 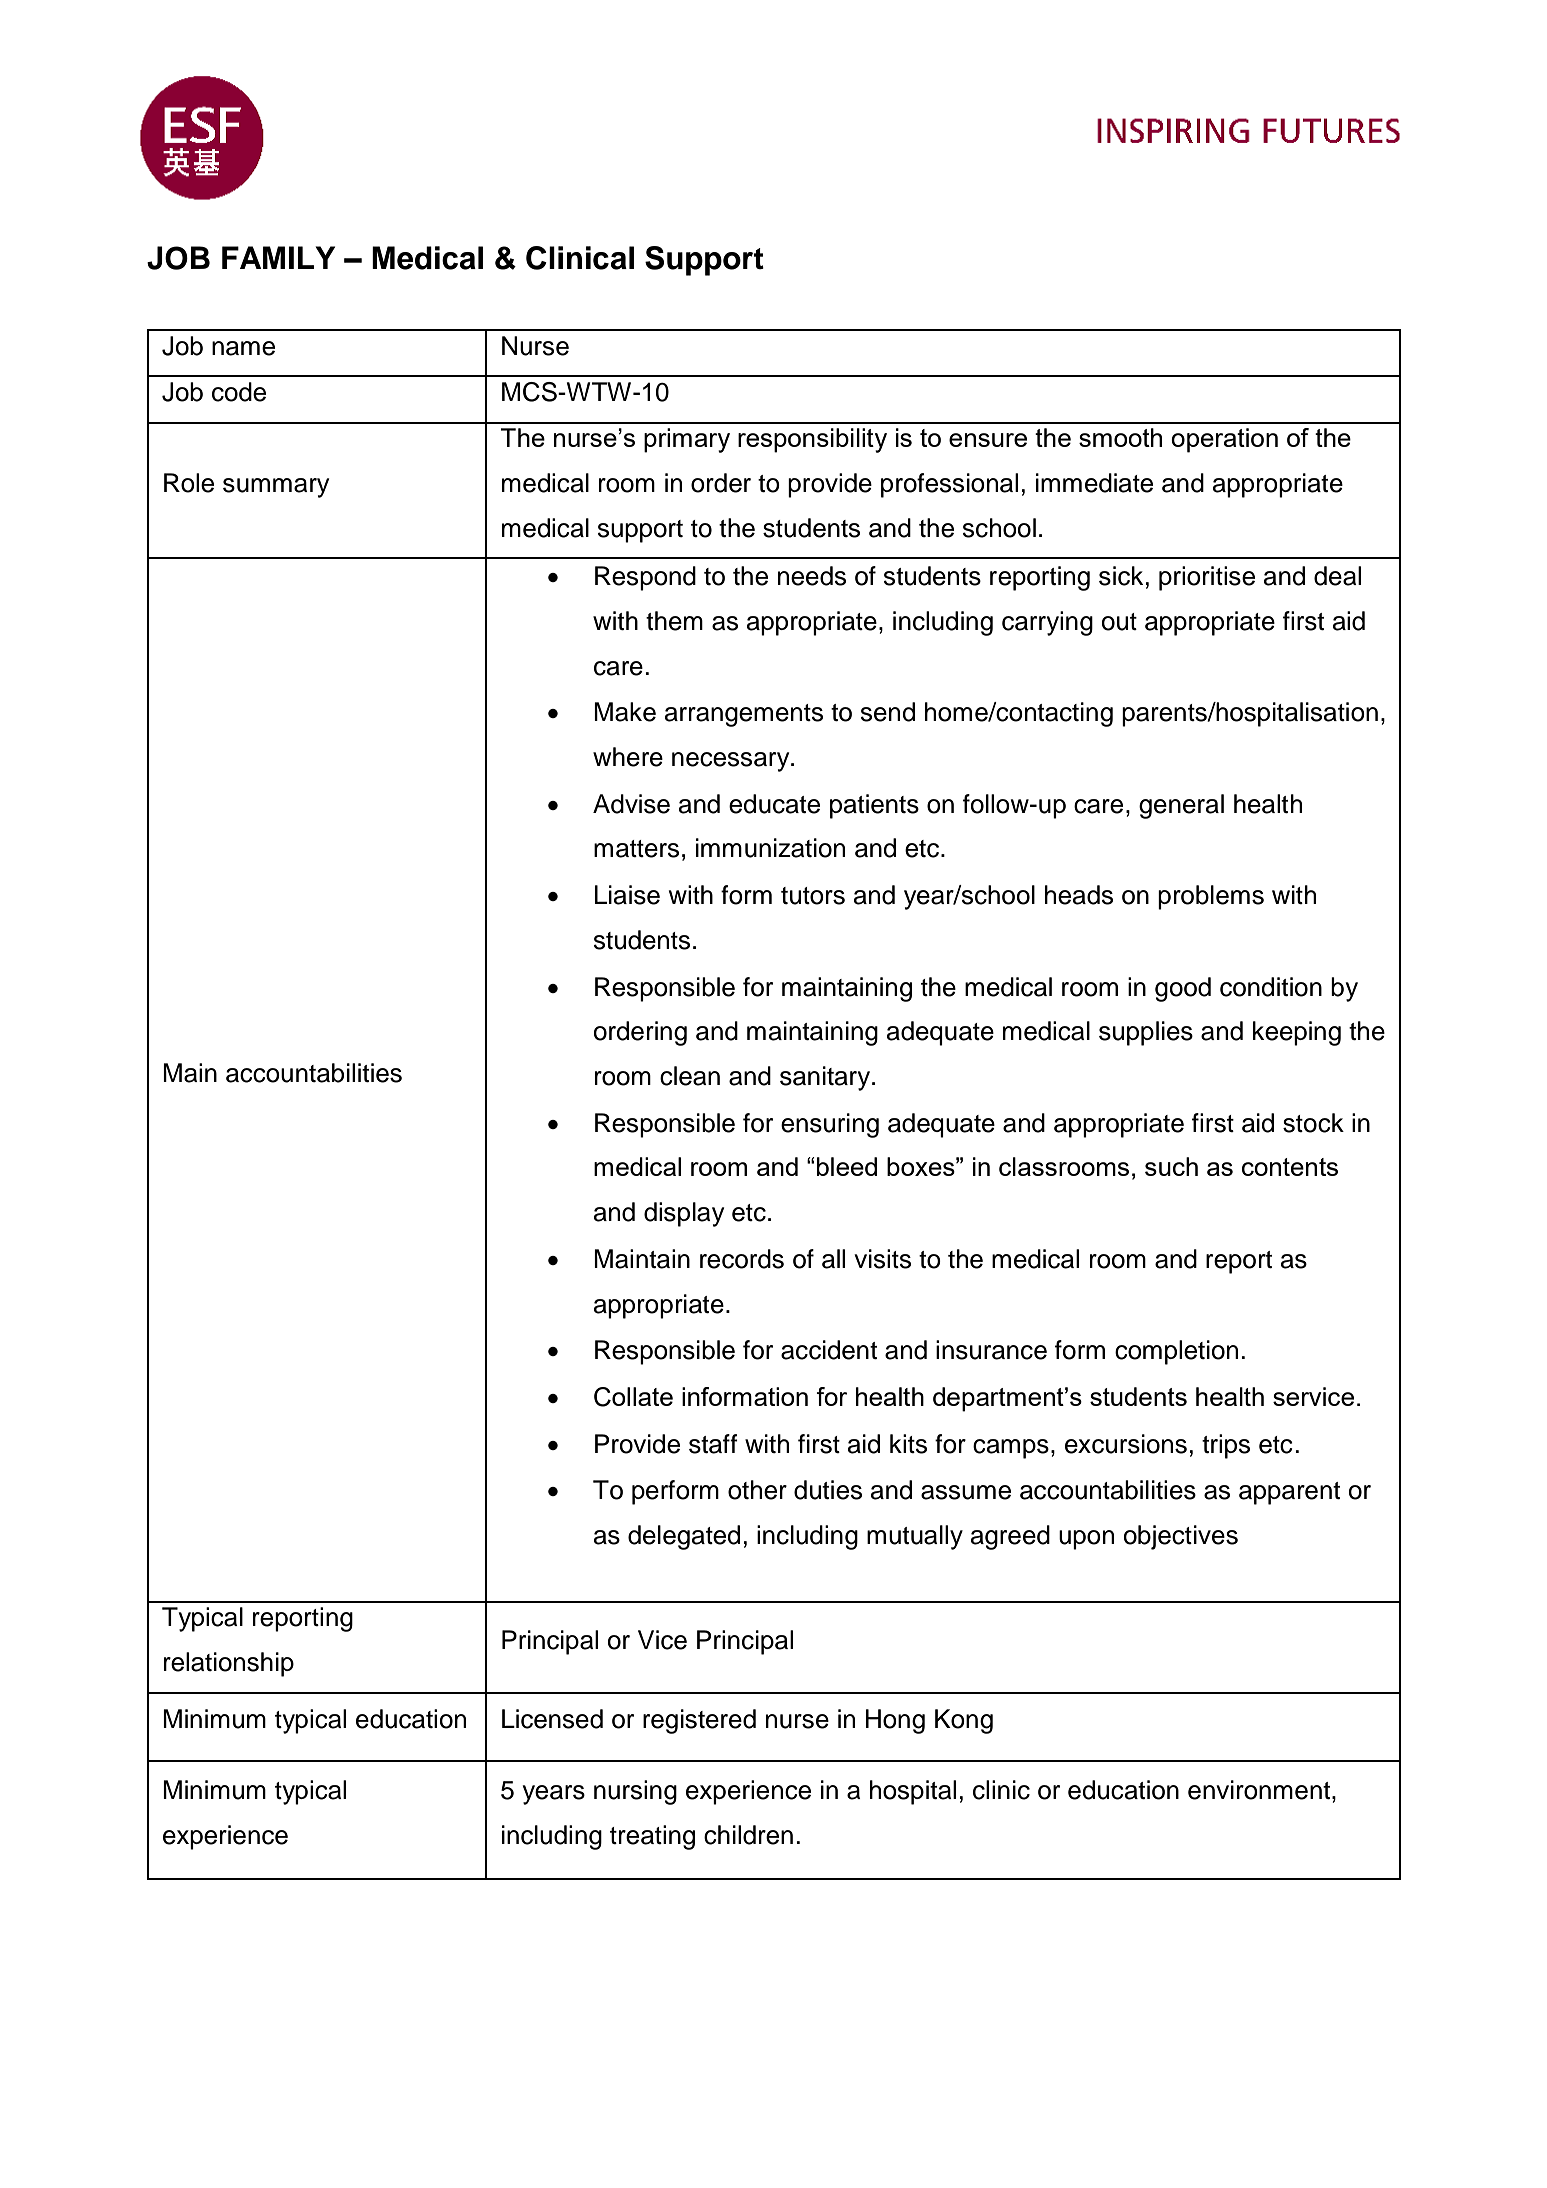 What do you see at coordinates (1259, 1790) in the page?
I see `environment` at bounding box center [1259, 1790].
